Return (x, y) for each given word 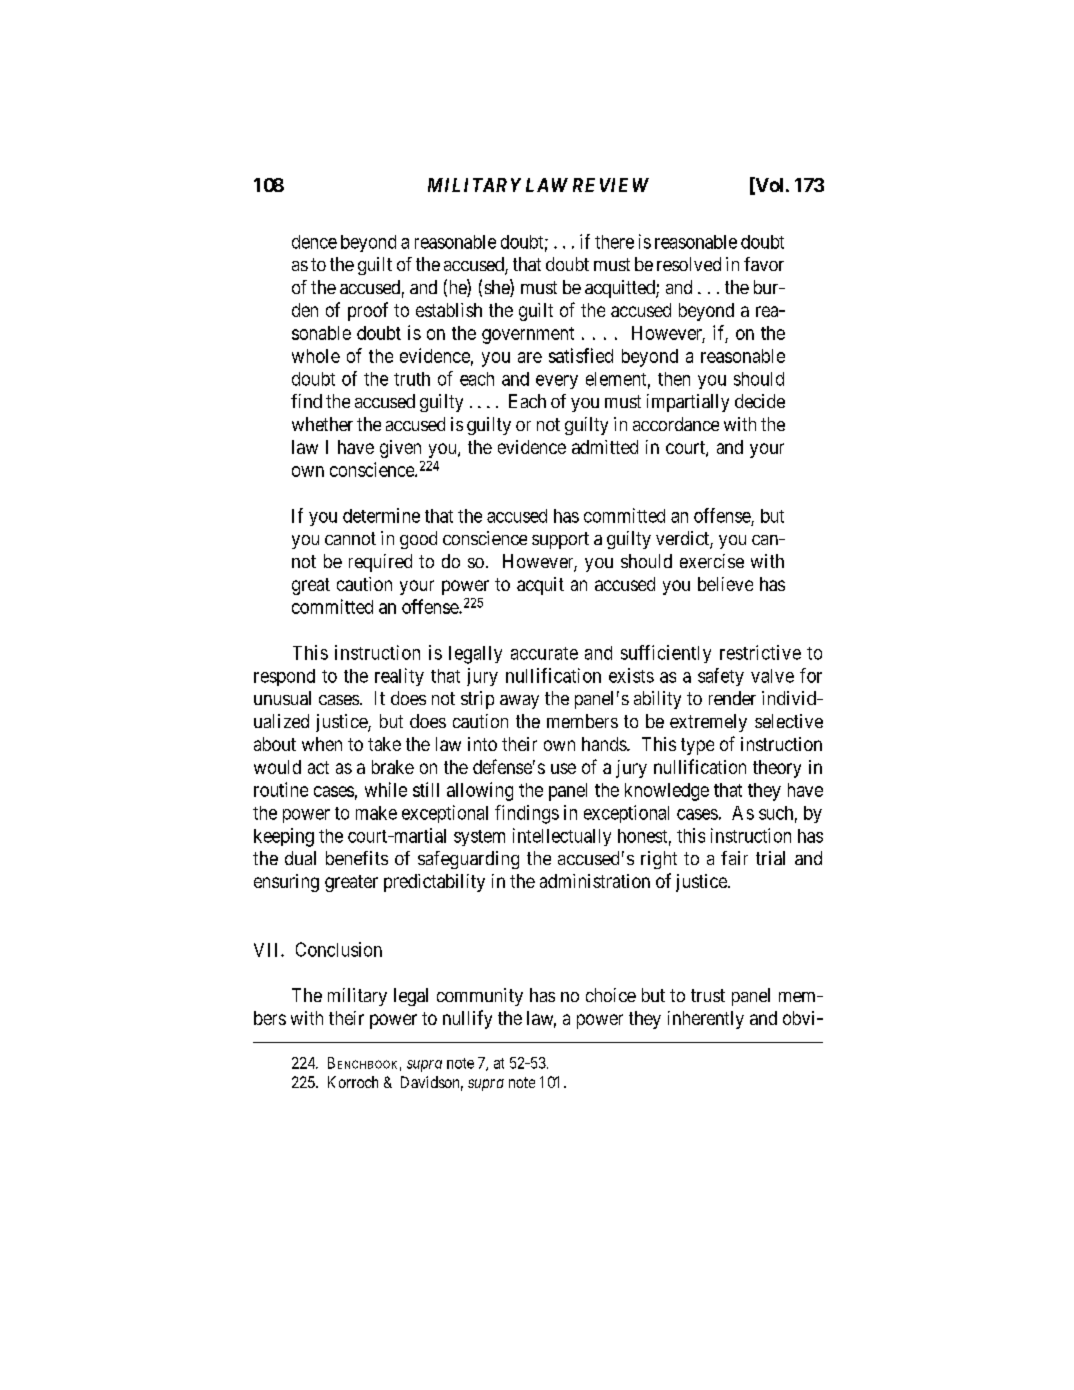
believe (725, 584)
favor (764, 264)
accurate (544, 653)
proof (368, 311)
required (380, 563)
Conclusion (339, 949)
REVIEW (611, 185)
